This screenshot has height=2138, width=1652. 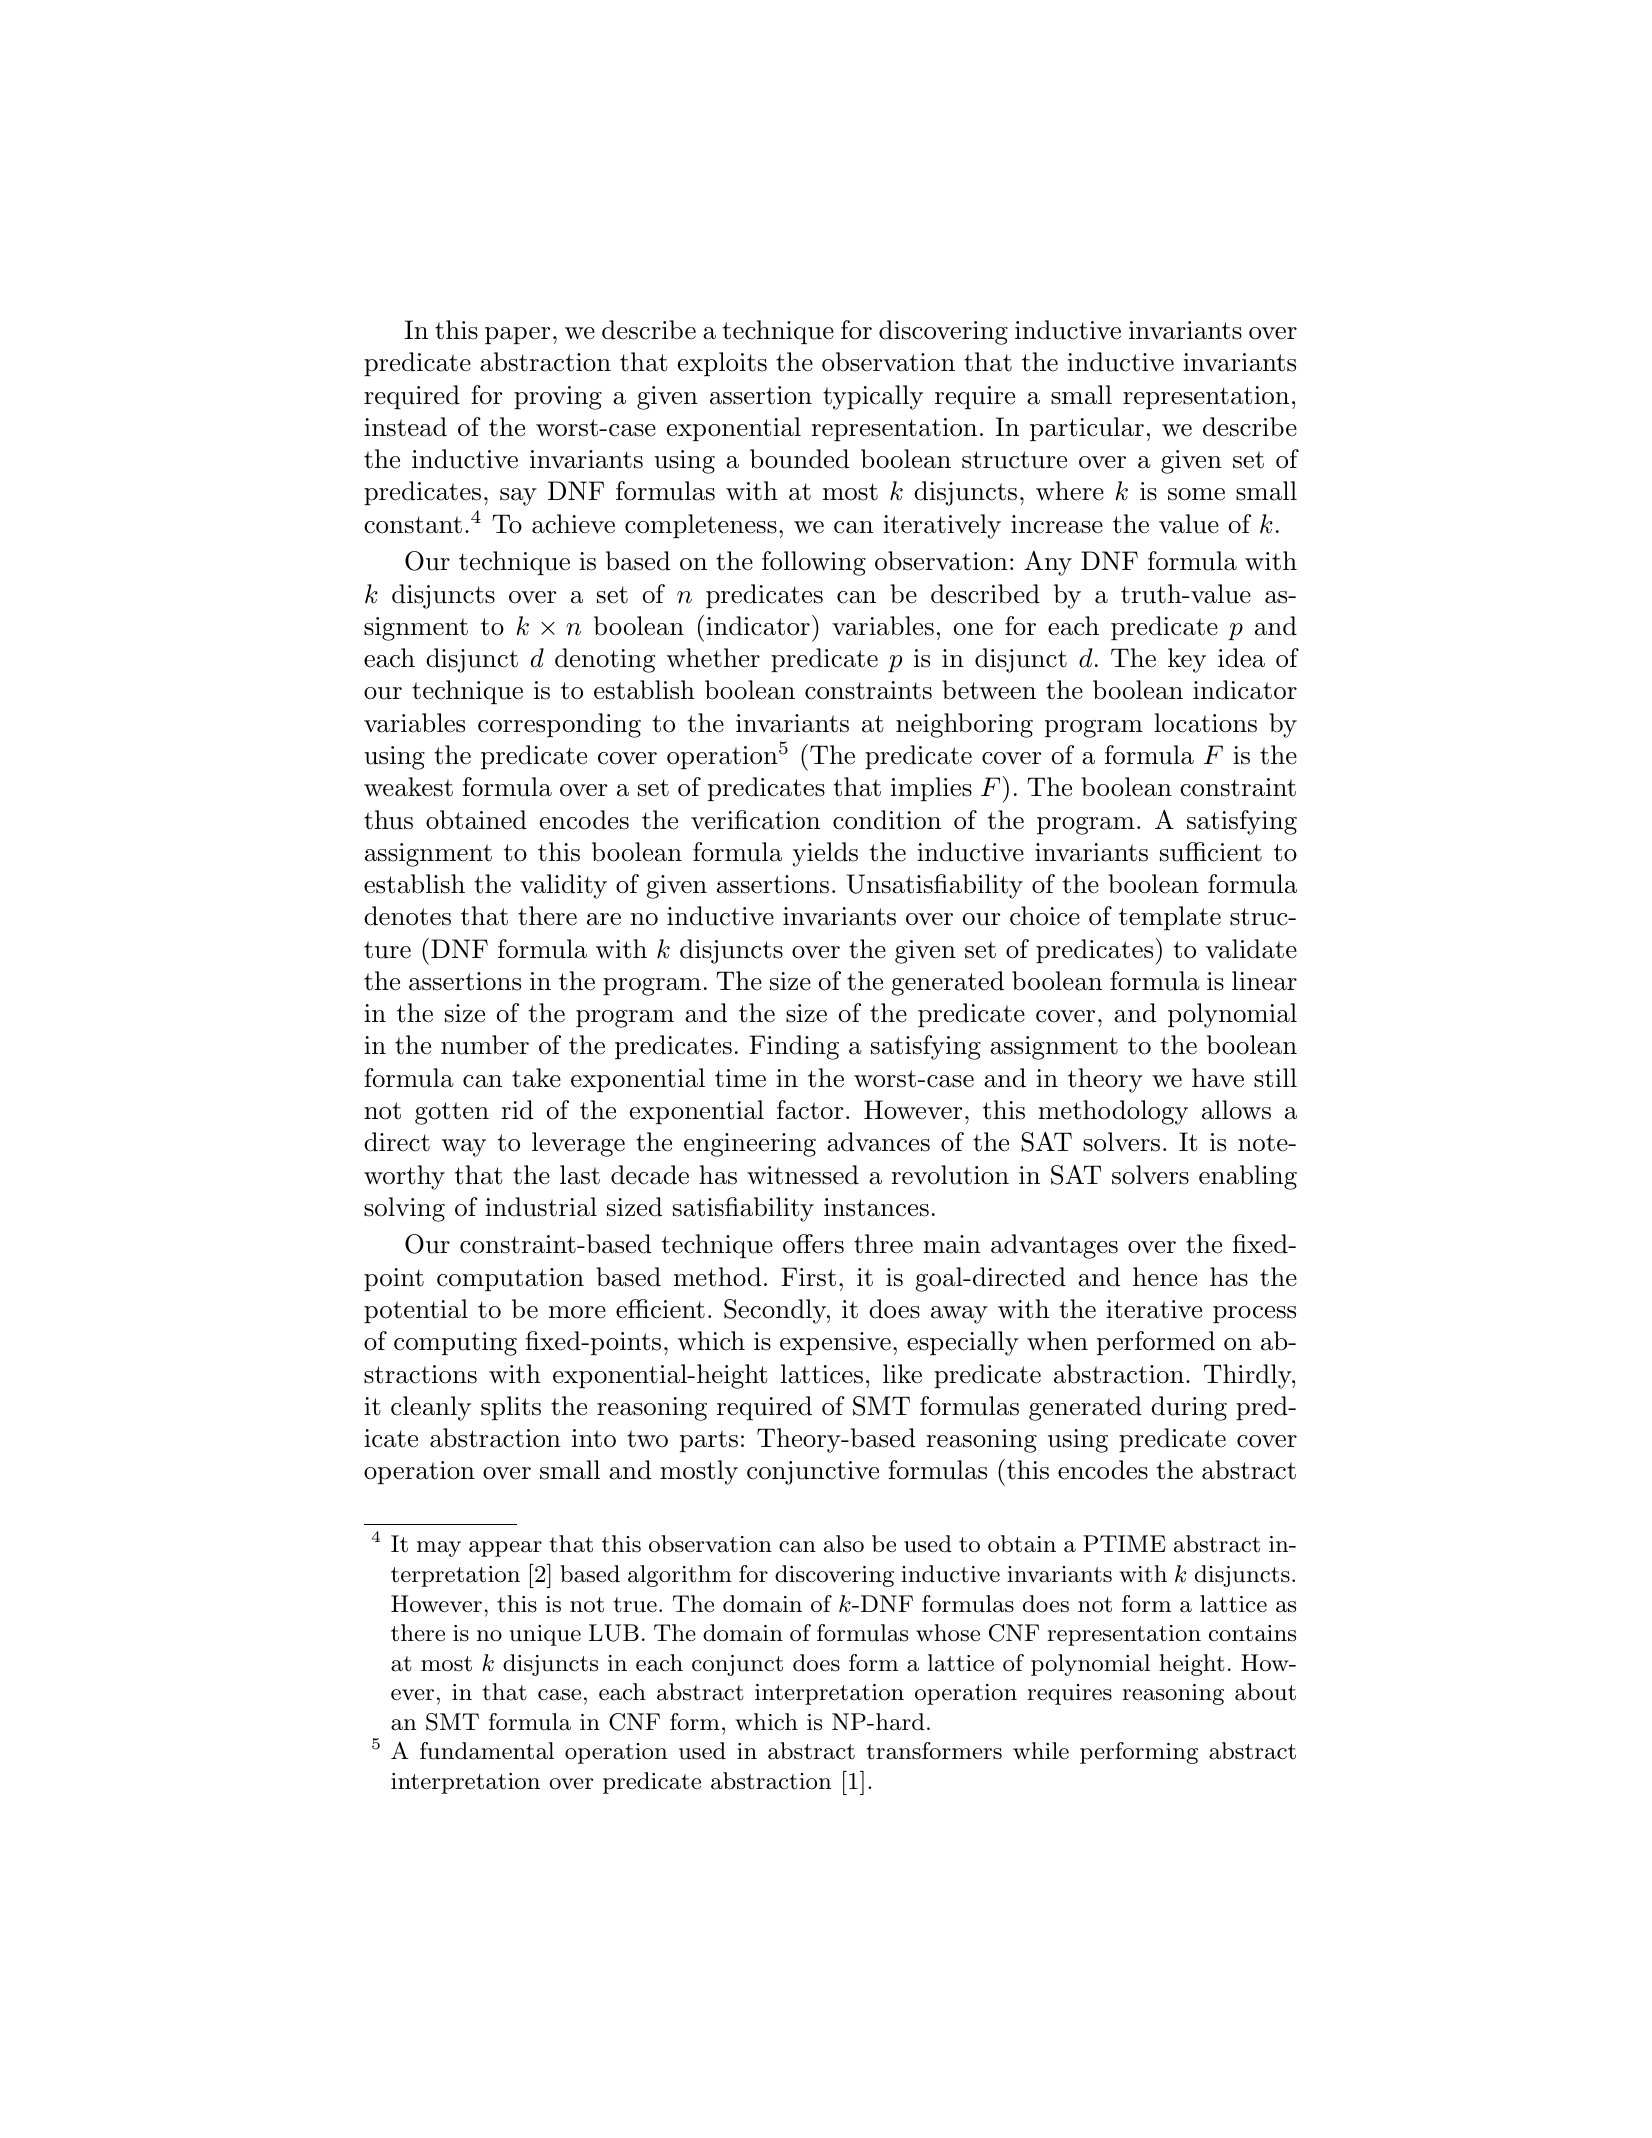 What do you see at coordinates (873, 397) in the screenshot?
I see `typically` at bounding box center [873, 397].
